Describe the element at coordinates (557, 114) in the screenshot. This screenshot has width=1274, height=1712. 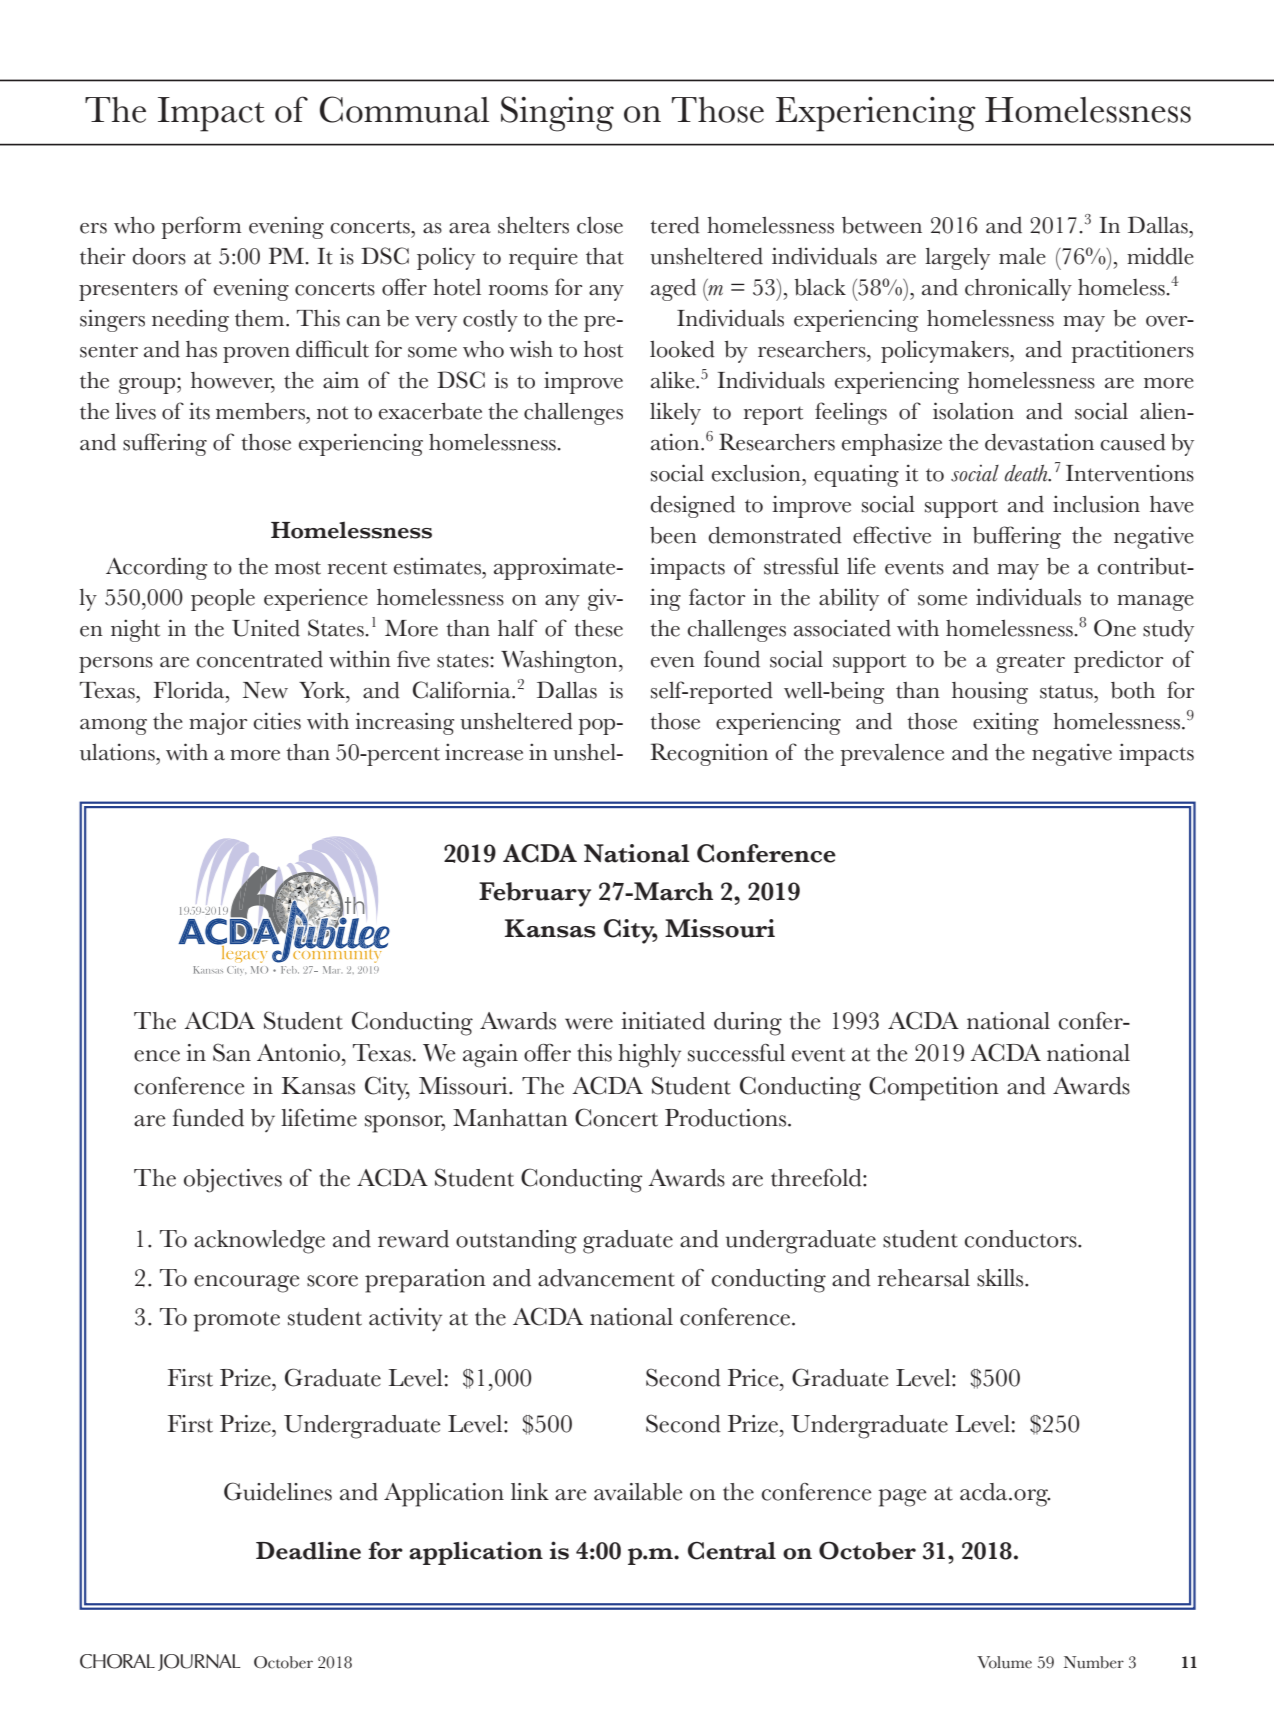
I see `Singing` at that location.
